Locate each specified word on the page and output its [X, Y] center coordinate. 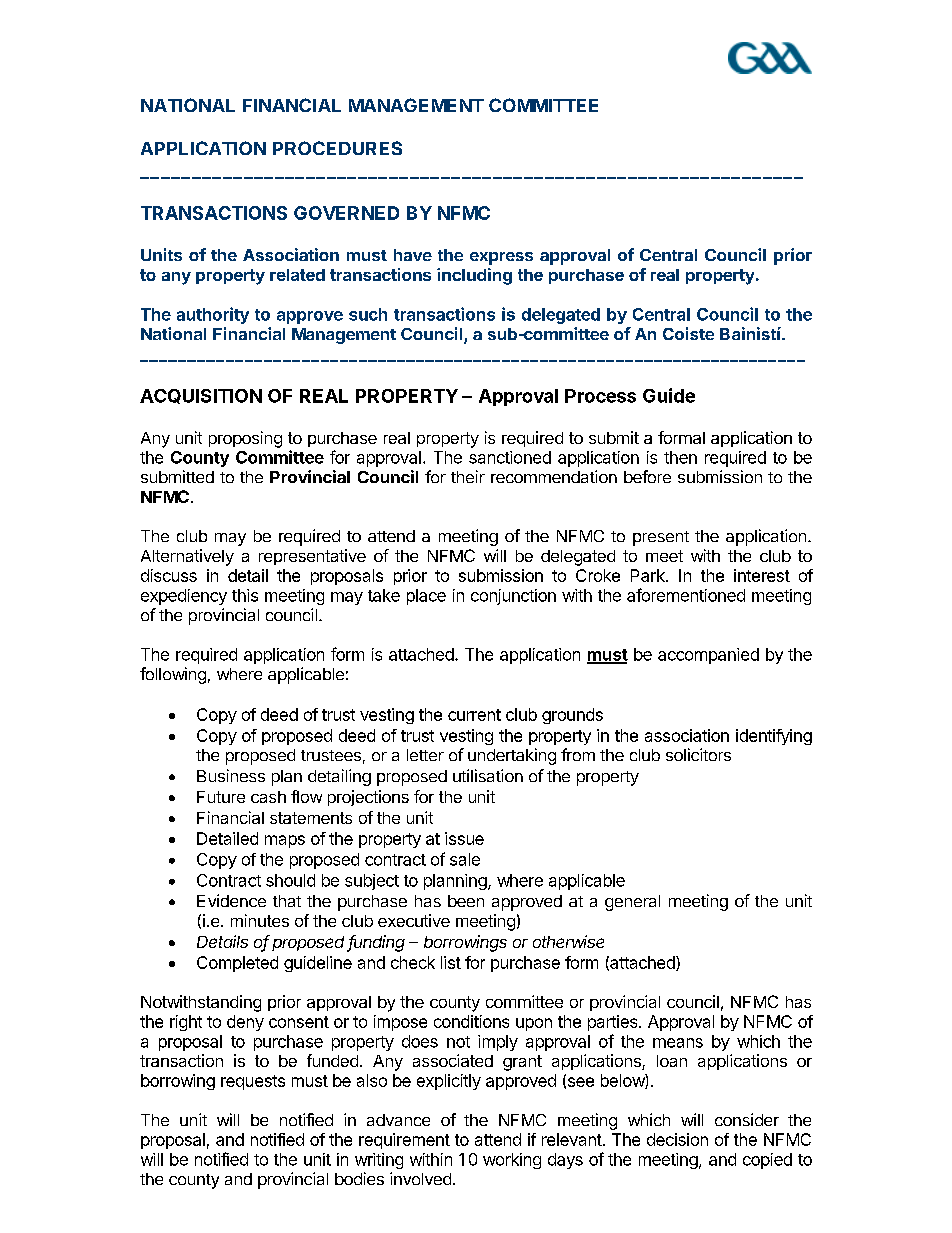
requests [253, 1082]
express [501, 258]
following [173, 675]
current [474, 715]
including [474, 276]
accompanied [708, 656]
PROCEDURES [337, 148]
